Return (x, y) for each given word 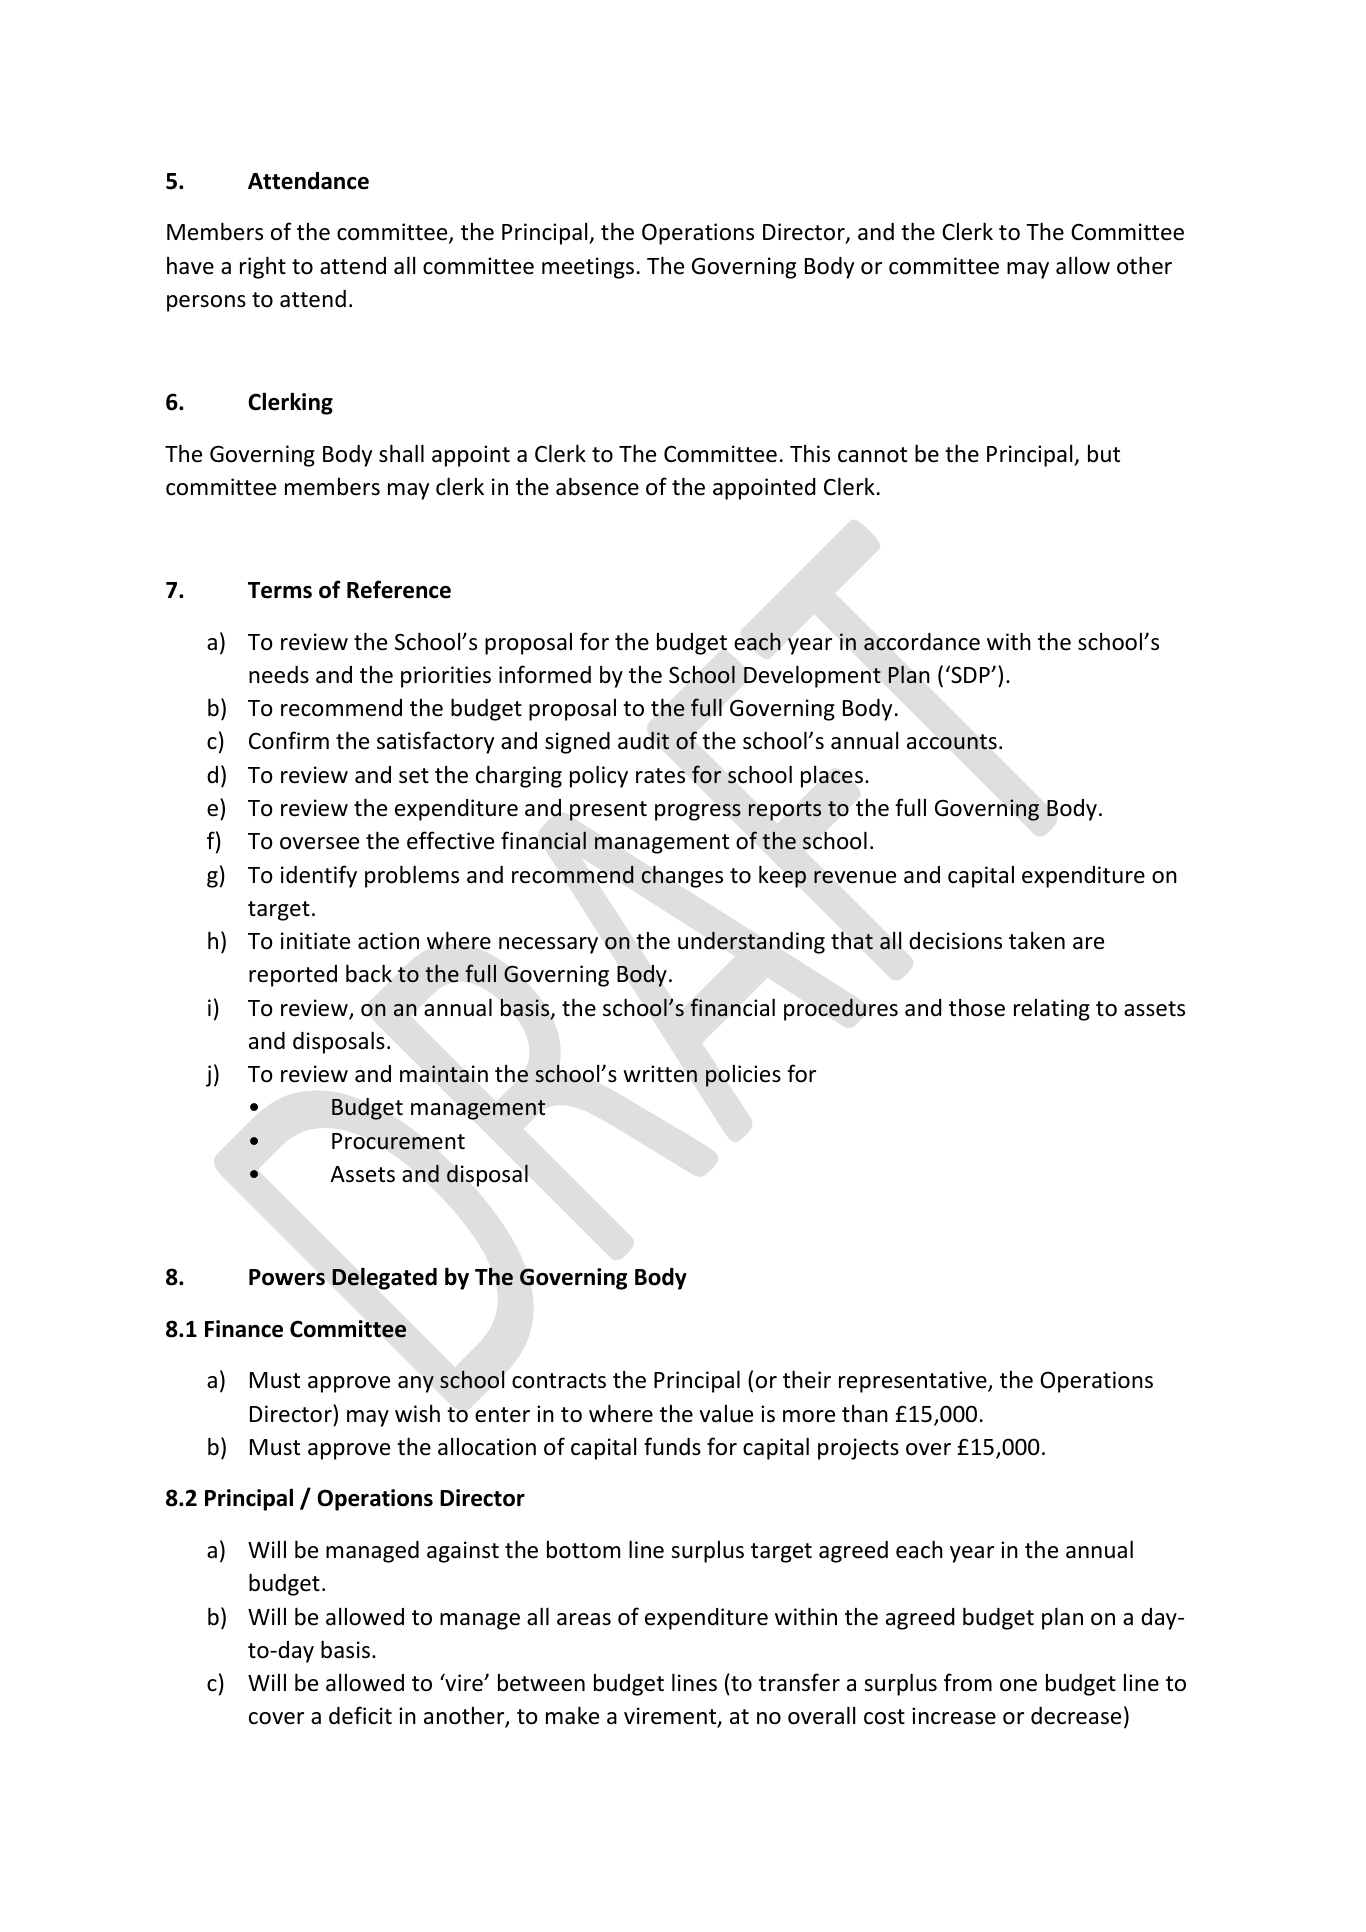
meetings (588, 268)
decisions (955, 941)
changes (682, 876)
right (263, 267)
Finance (244, 1329)
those (977, 1007)
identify (319, 876)
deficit (360, 1715)
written (660, 1074)
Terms (280, 590)
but (1104, 454)
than (865, 1413)
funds (672, 1446)
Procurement (398, 1141)
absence (597, 486)
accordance (922, 642)
